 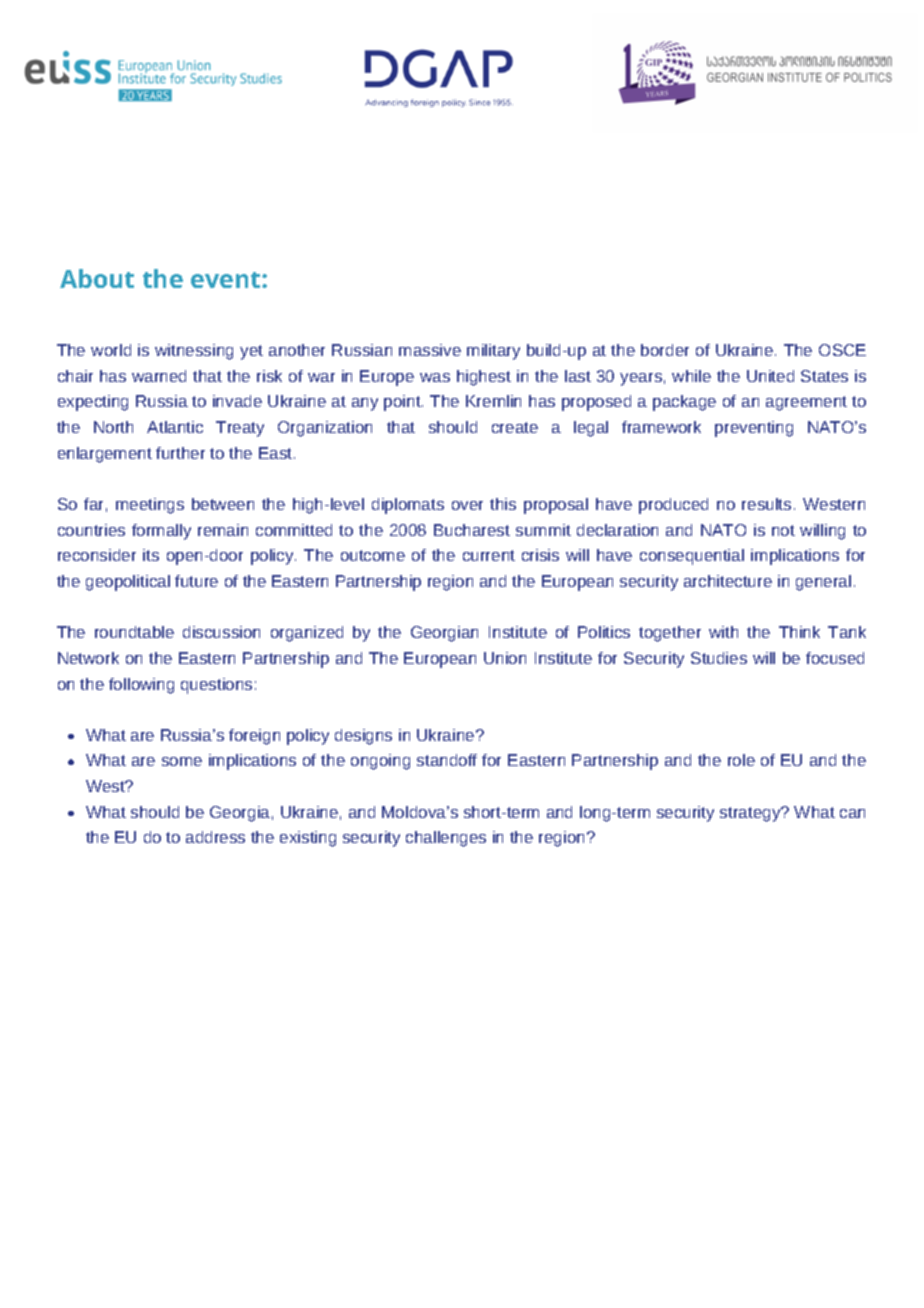 What do you see at coordinates (97, 278) in the image?
I see `About` at bounding box center [97, 278].
